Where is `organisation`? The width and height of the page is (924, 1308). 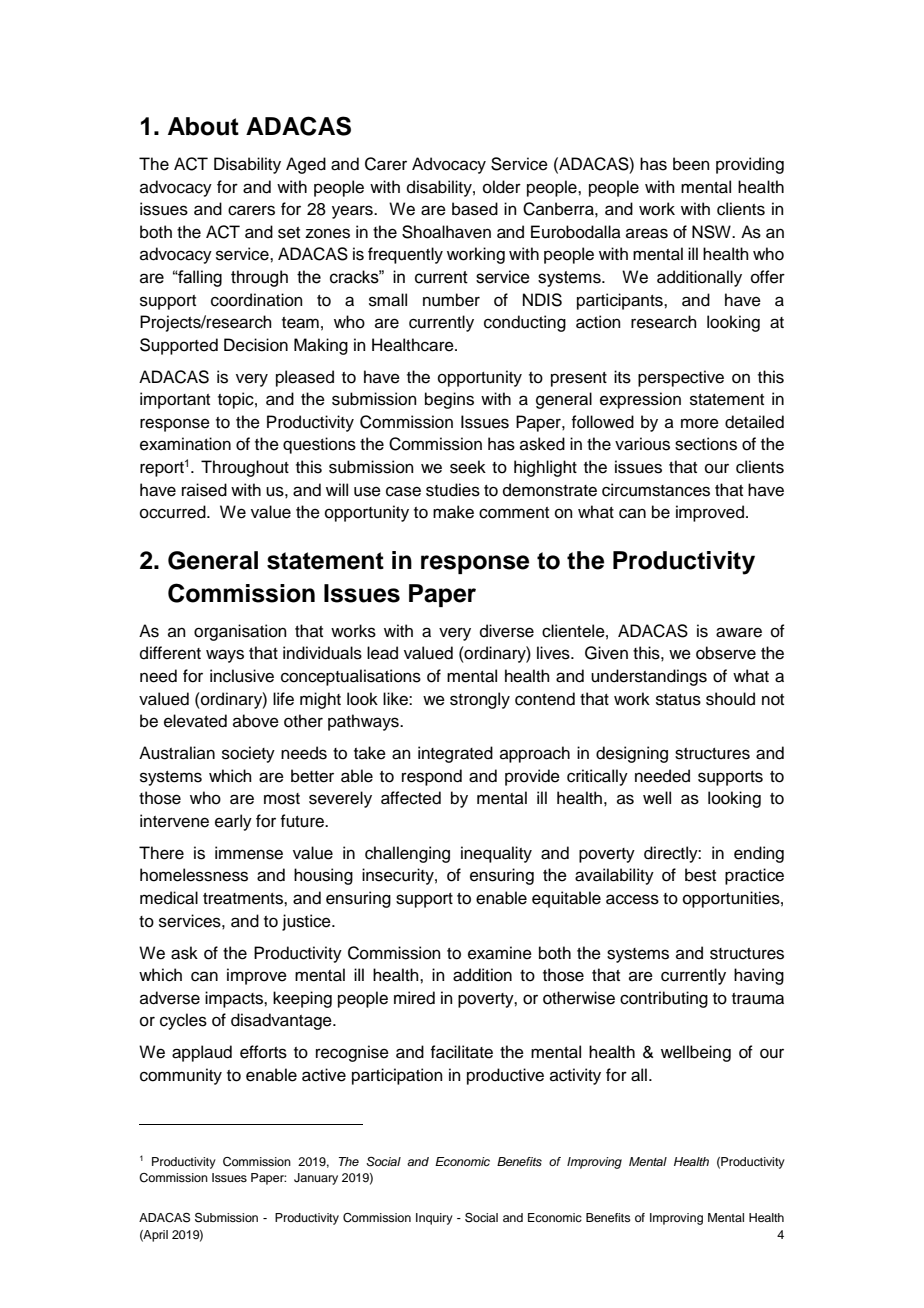
organisation is located at coordinates (240, 632).
